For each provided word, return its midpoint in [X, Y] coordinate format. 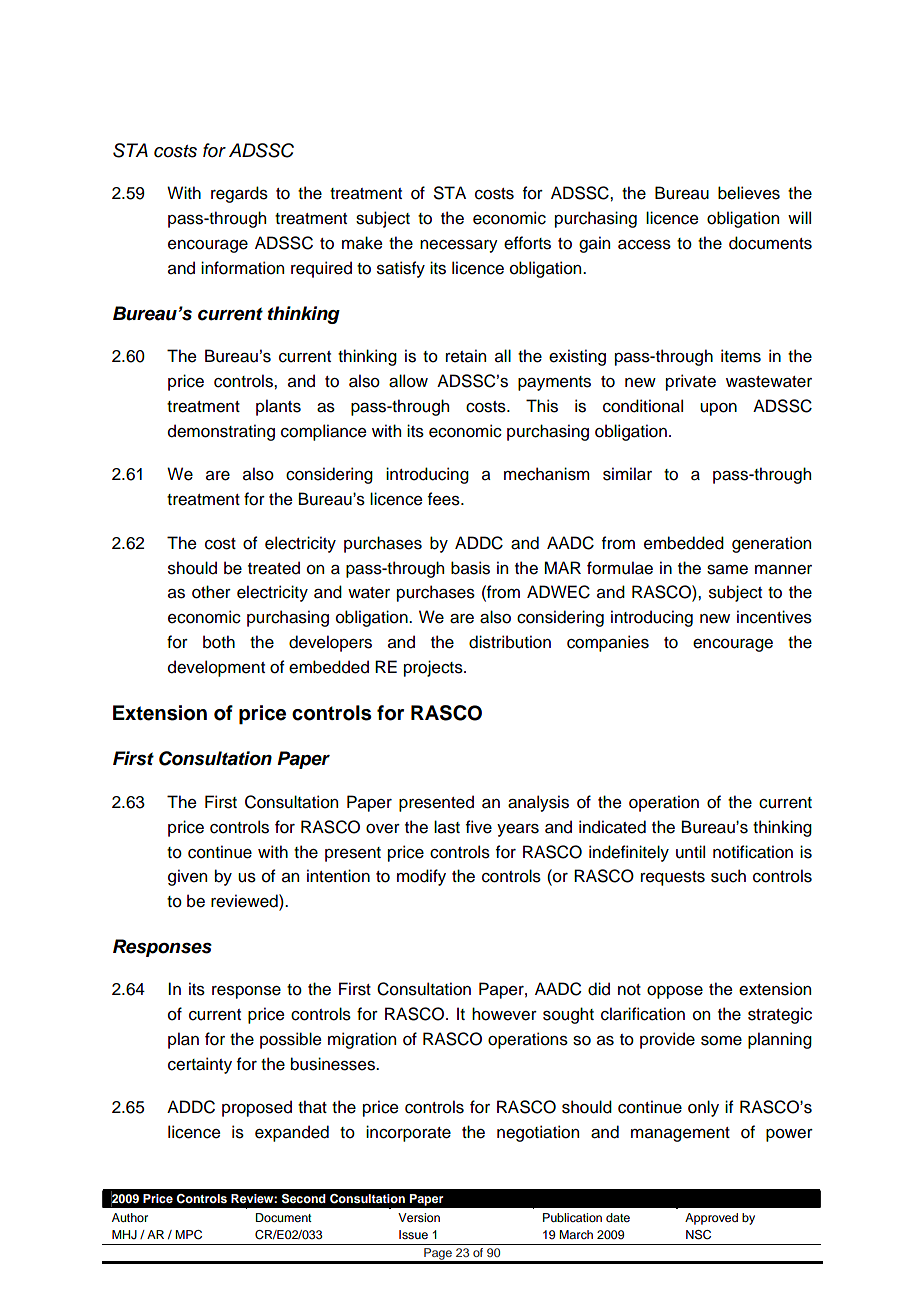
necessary [459, 246]
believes [749, 193]
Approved [711, 1219]
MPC [188, 1235]
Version [419, 1217]
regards [239, 194]
